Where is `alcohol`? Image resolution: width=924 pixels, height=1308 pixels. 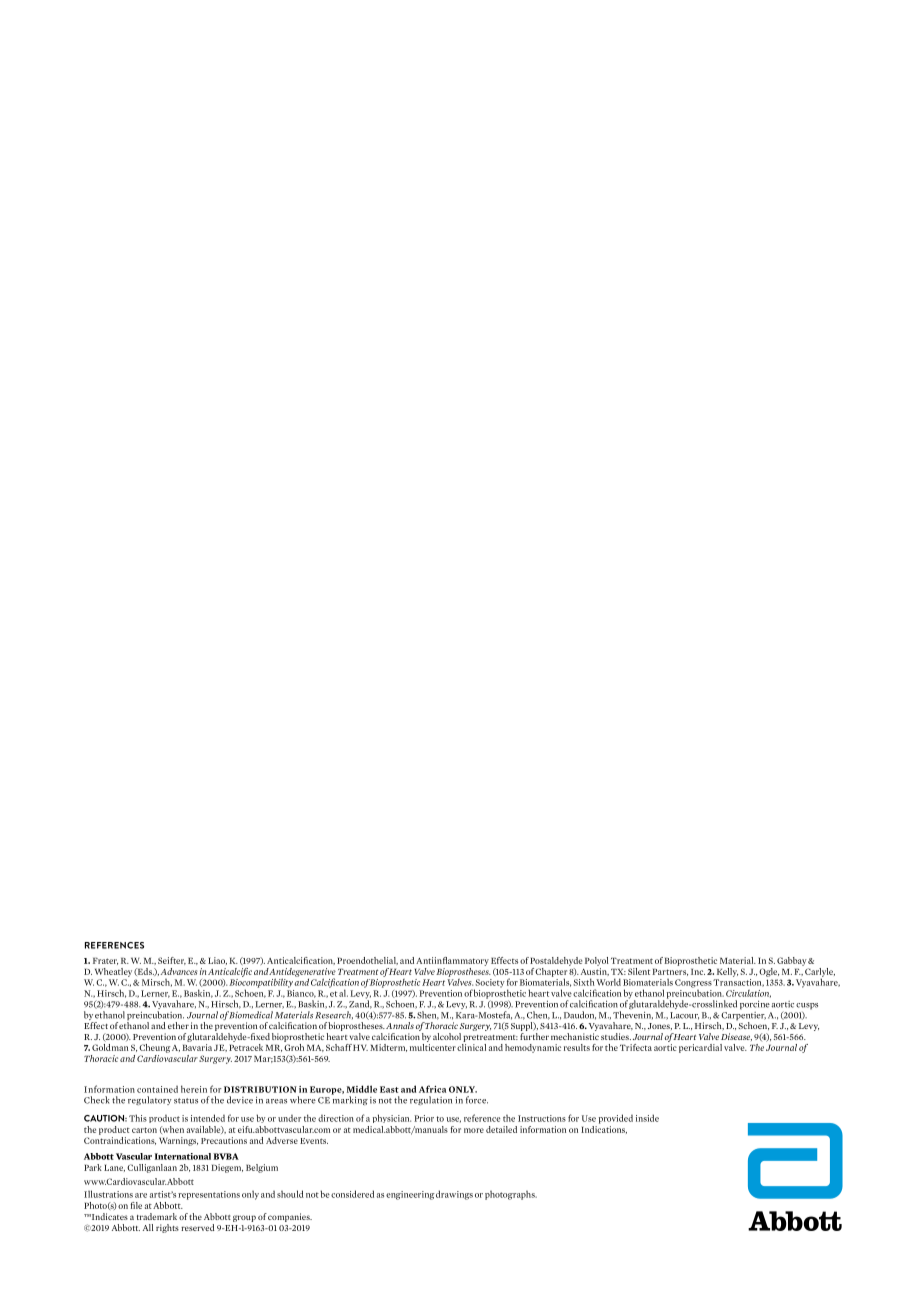
alcohol is located at coordinates (447, 1036).
